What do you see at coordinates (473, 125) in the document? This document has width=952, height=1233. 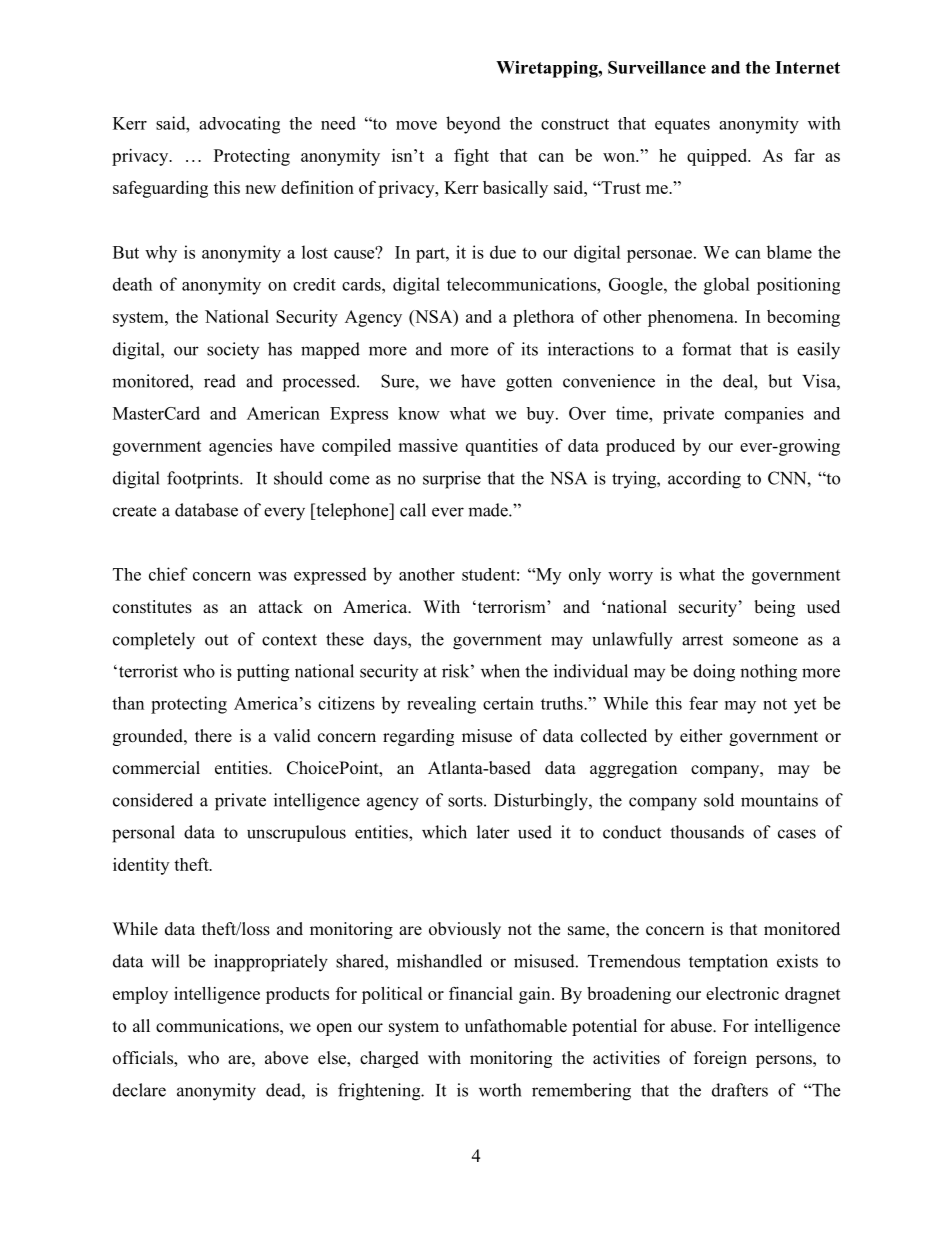 I see `beyond` at bounding box center [473, 125].
